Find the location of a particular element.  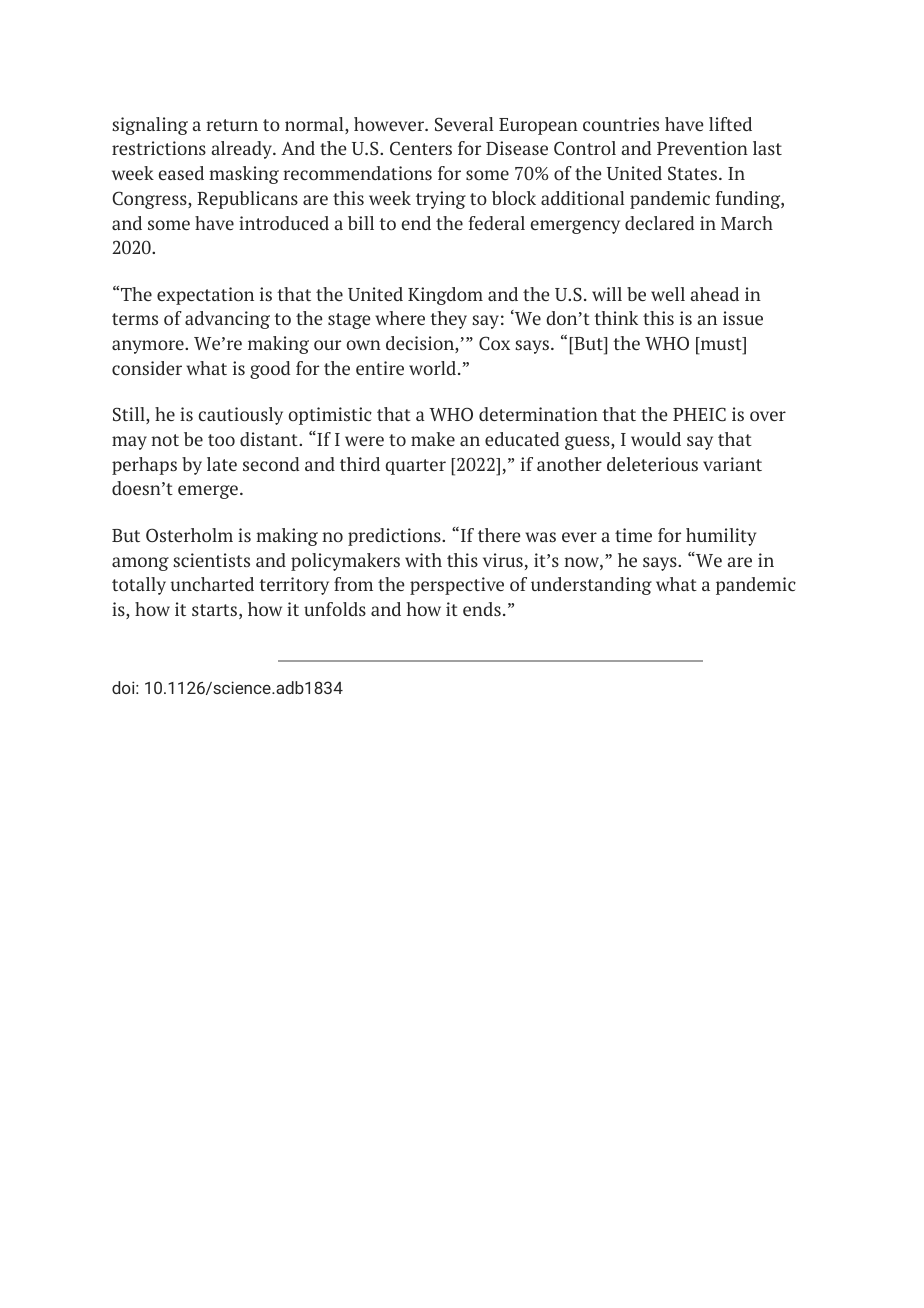

there is located at coordinates (499, 535).
